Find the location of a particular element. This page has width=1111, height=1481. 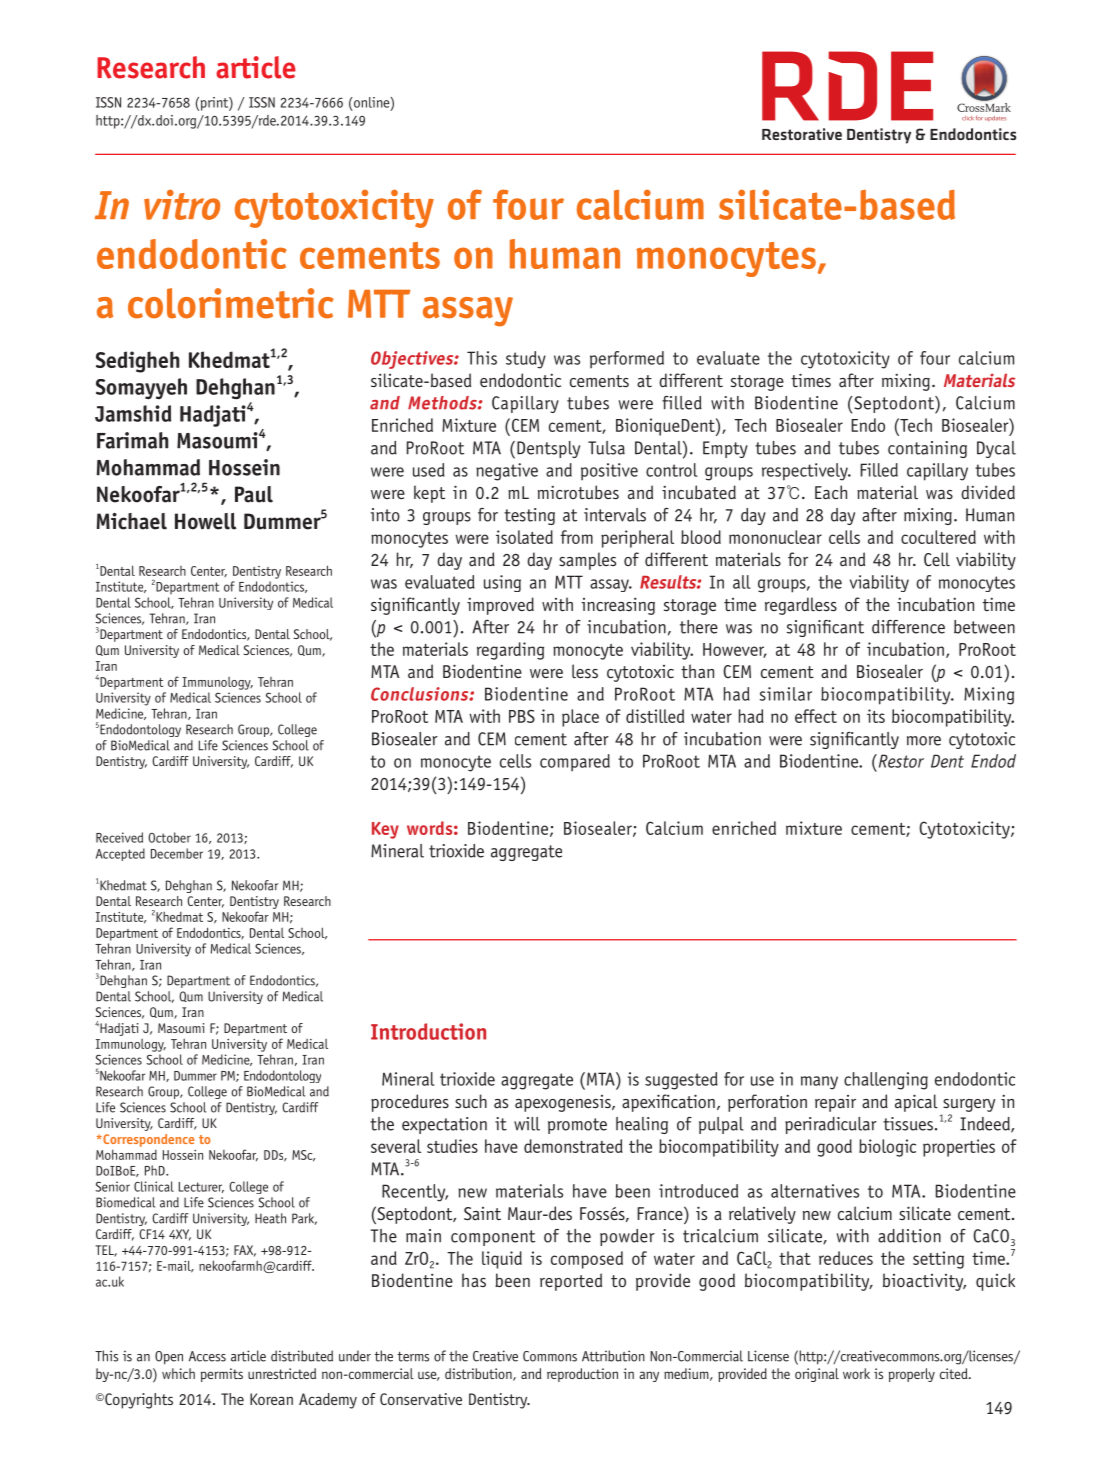

vitro is located at coordinates (182, 204).
